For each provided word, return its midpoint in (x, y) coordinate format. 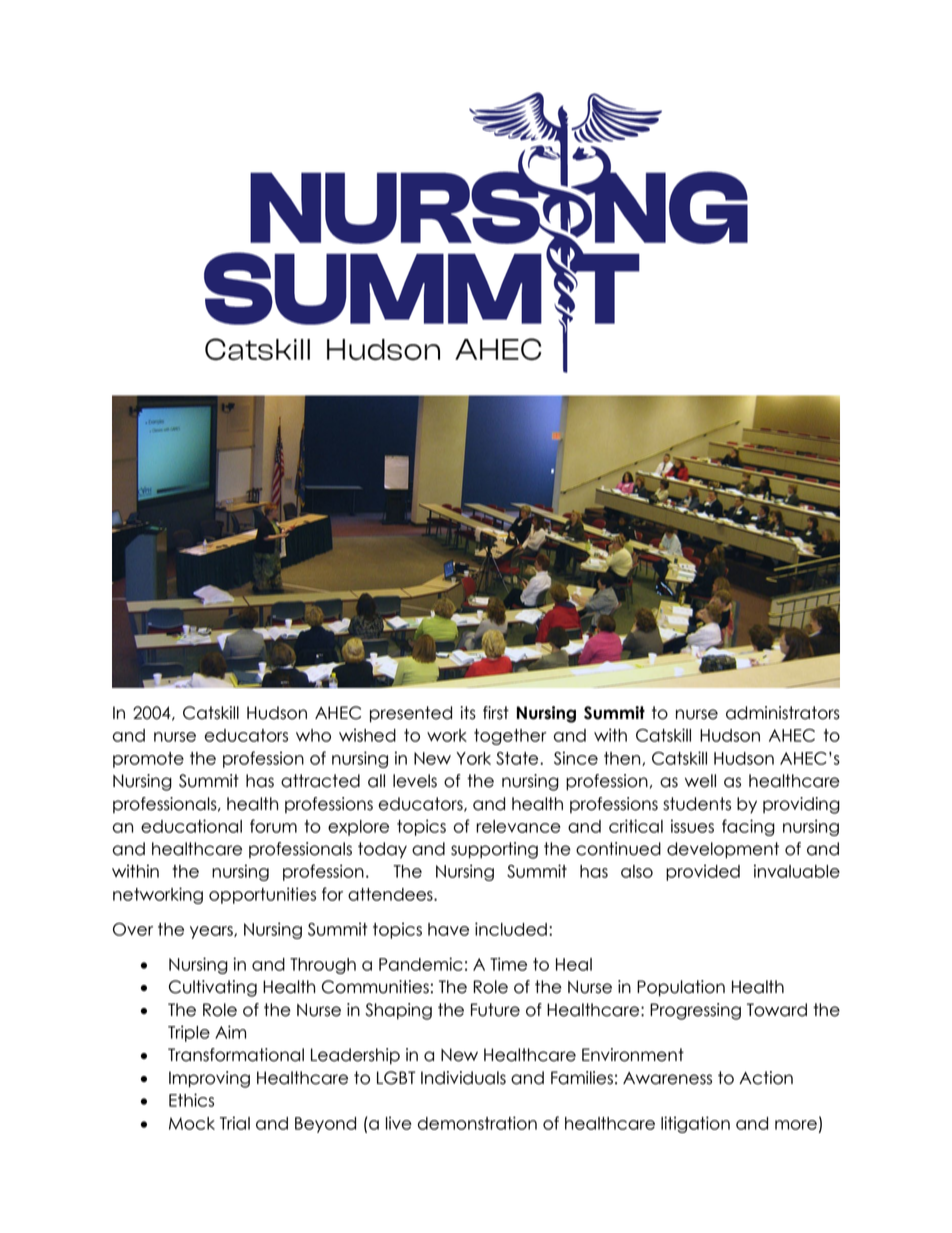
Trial (235, 1123)
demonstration (477, 1123)
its (468, 713)
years (212, 932)
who (313, 735)
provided (703, 872)
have (448, 929)
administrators (783, 713)
